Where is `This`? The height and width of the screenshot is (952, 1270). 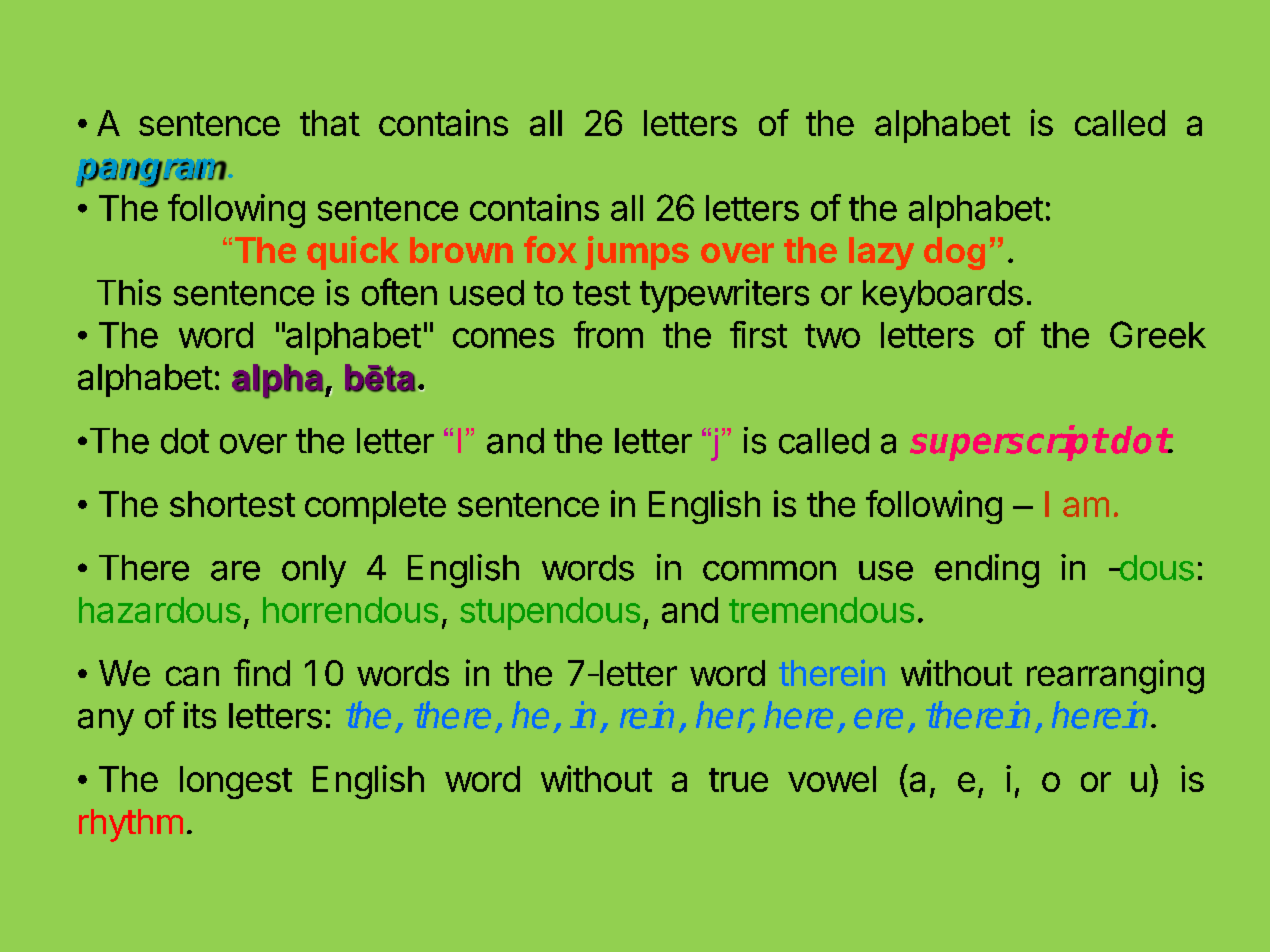 This is located at coordinates (129, 292).
